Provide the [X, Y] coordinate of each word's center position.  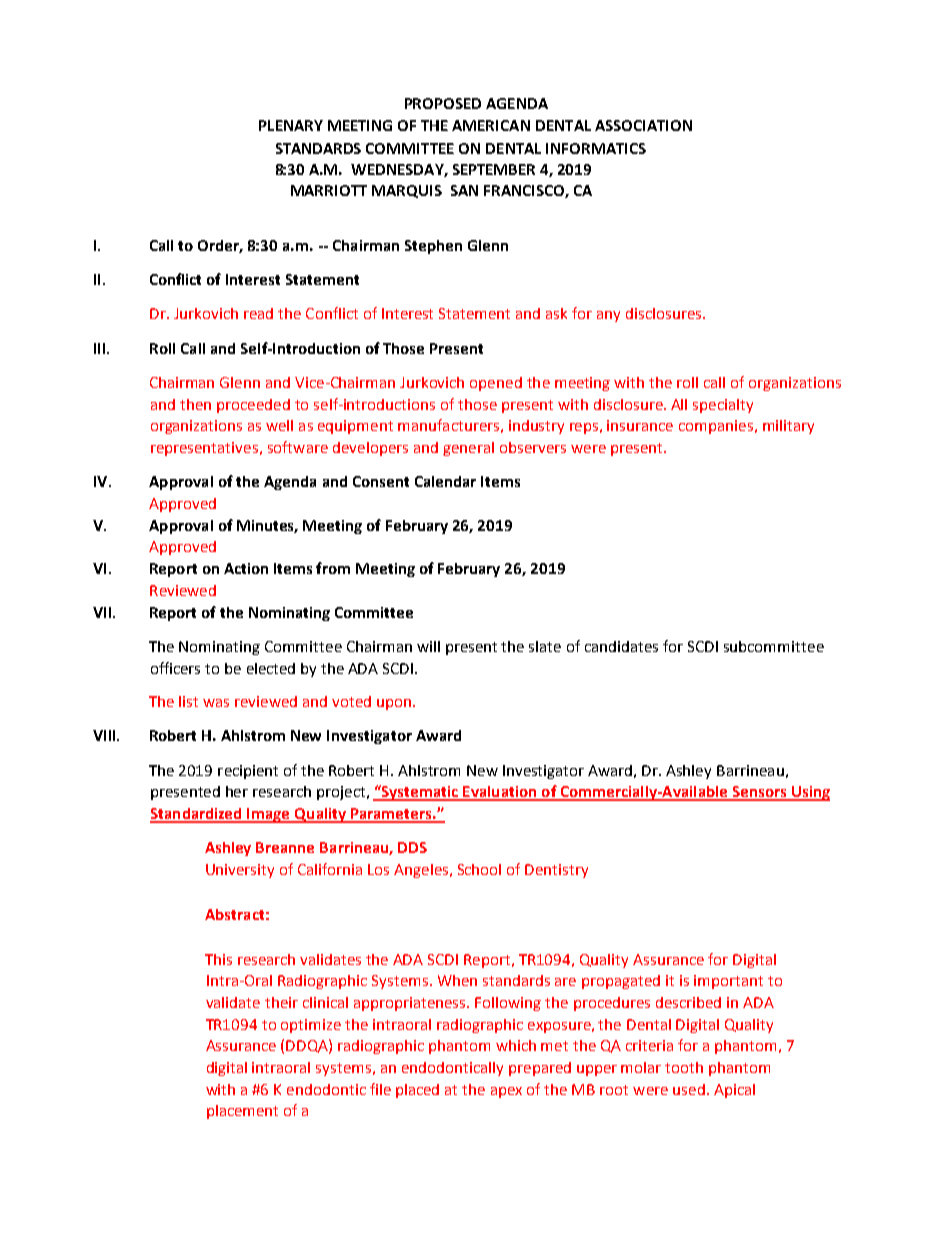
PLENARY [291, 125]
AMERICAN [491, 125]
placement [242, 1112]
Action [246, 568]
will [428, 646]
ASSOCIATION [643, 125]
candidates [621, 646]
